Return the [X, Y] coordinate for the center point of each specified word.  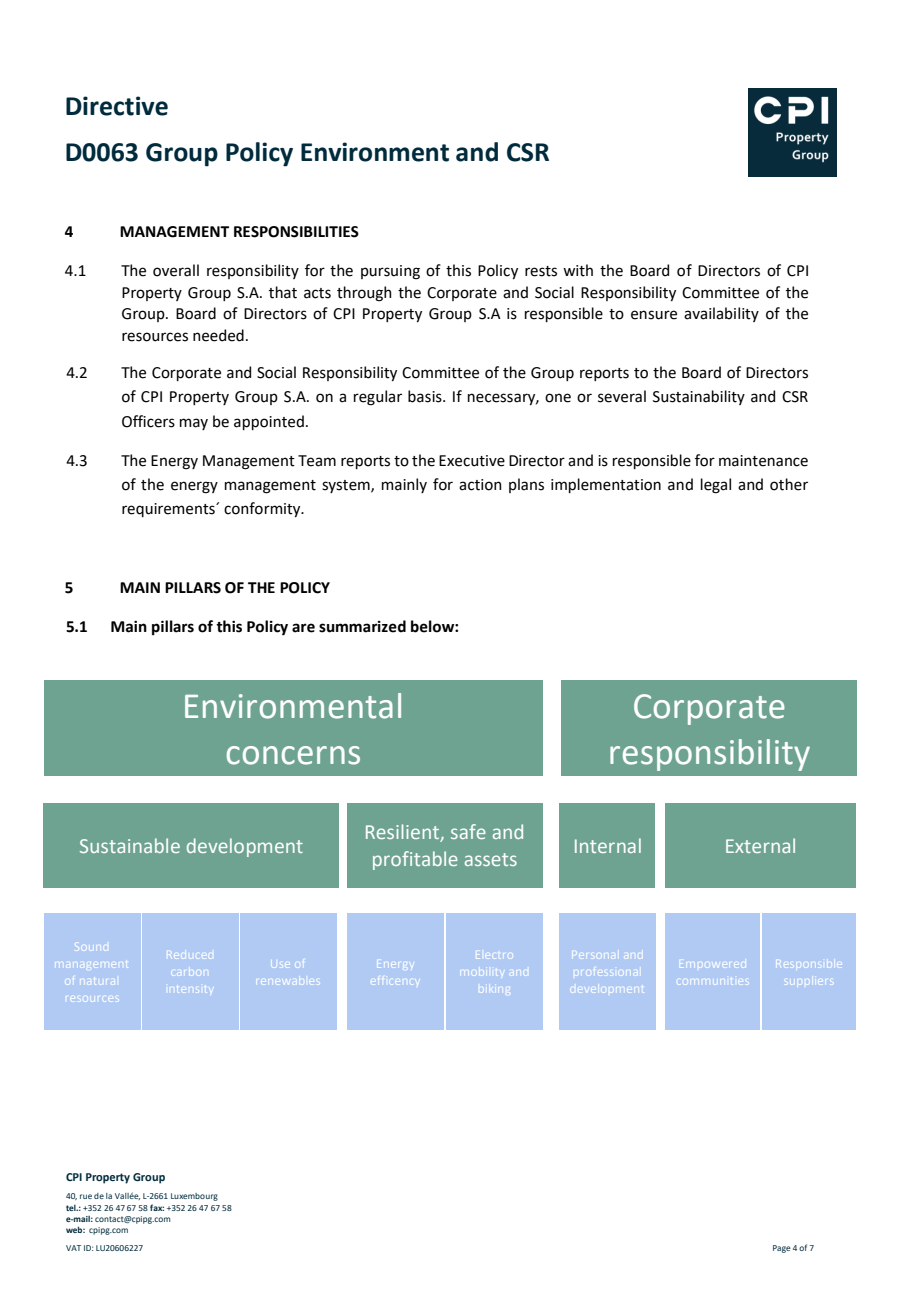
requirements [169, 510]
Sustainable [130, 845]
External [760, 845]
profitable [415, 860]
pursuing [390, 272]
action [480, 485]
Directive [117, 106]
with [578, 270]
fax [157, 1207]
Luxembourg [194, 1197]
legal [716, 486]
